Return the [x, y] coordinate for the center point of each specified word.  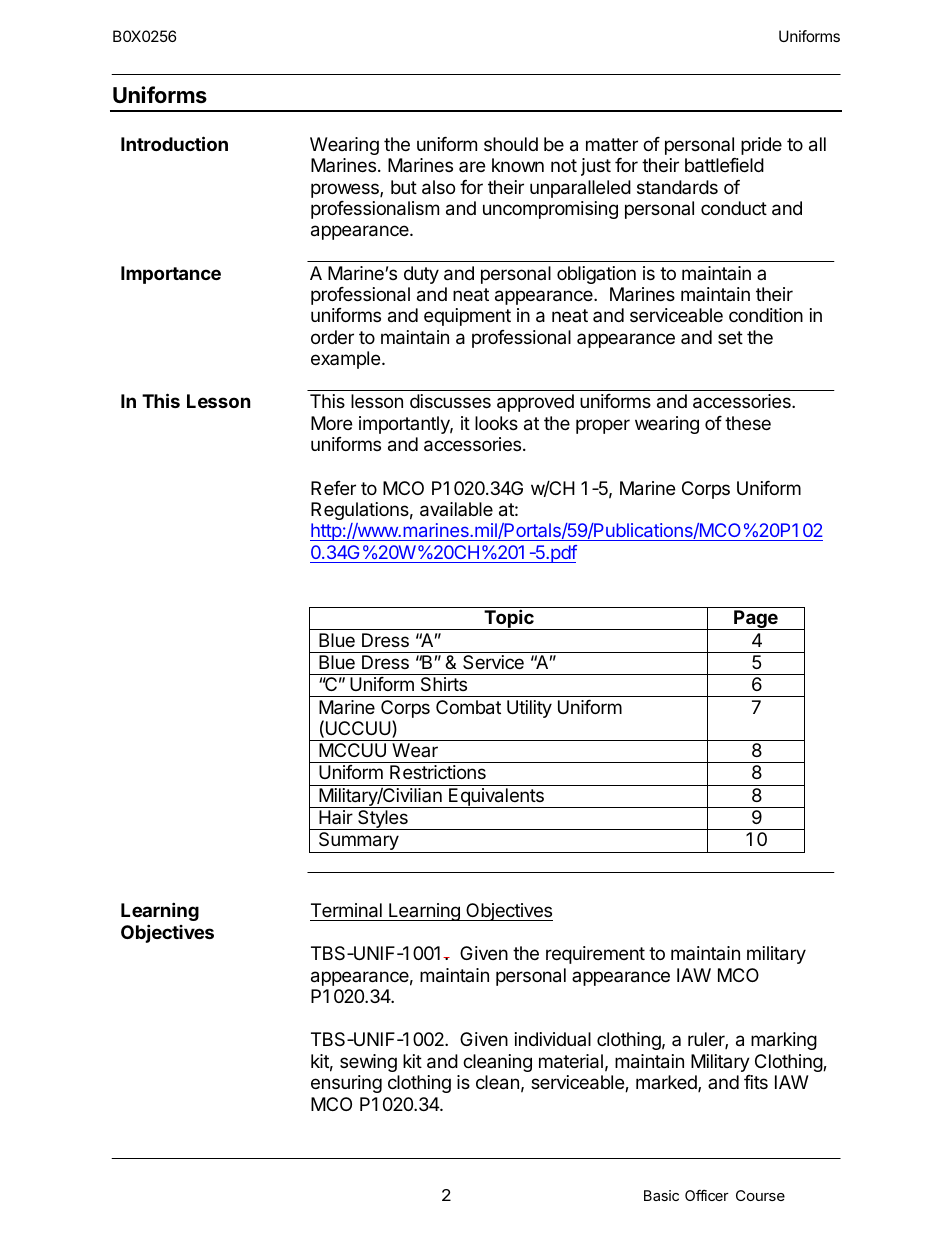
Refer [333, 488]
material [571, 1061]
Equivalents [496, 798]
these [748, 423]
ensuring [346, 1084]
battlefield [724, 165]
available [456, 509]
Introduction [174, 143]
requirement [595, 955]
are [472, 166]
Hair [336, 817]
